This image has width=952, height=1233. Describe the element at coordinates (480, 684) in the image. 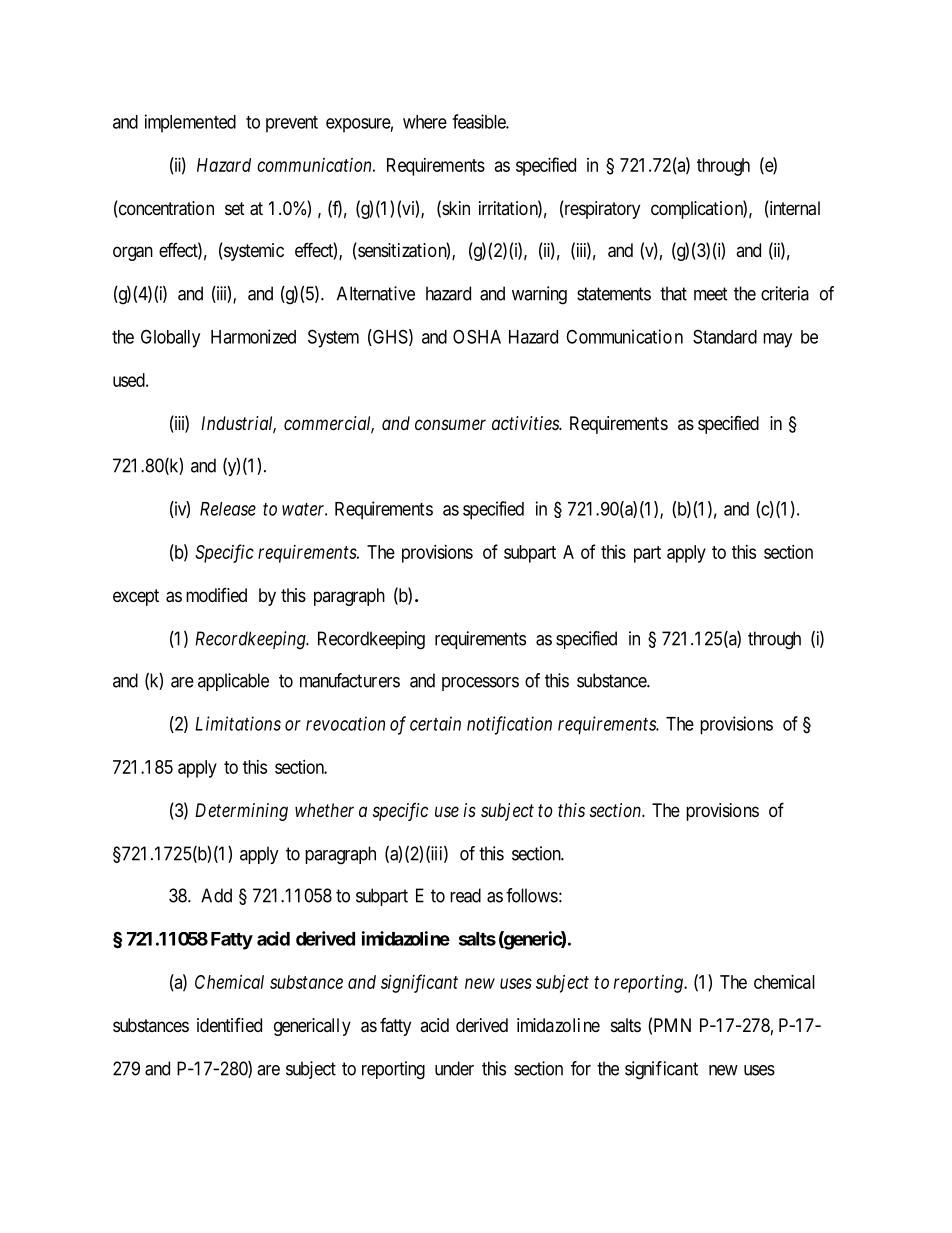

I see `processors` at that location.
